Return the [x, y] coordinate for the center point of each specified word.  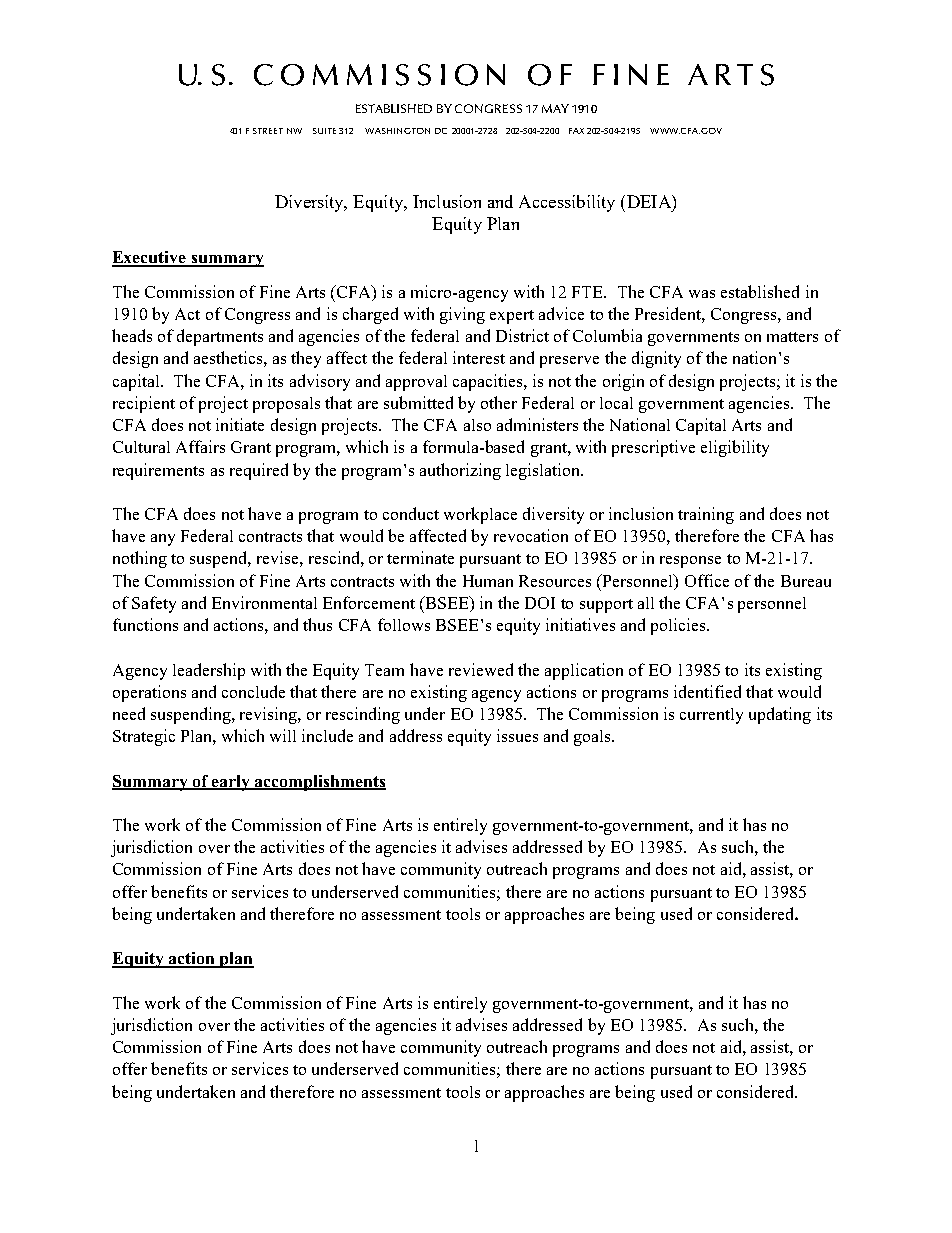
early [231, 783]
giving [462, 315]
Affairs [200, 446]
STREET [268, 131]
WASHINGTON [397, 131]
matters [792, 337]
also [477, 425]
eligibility [735, 448]
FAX [576, 131]
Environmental [264, 602]
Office [707, 580]
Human [488, 581]
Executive [150, 258]
